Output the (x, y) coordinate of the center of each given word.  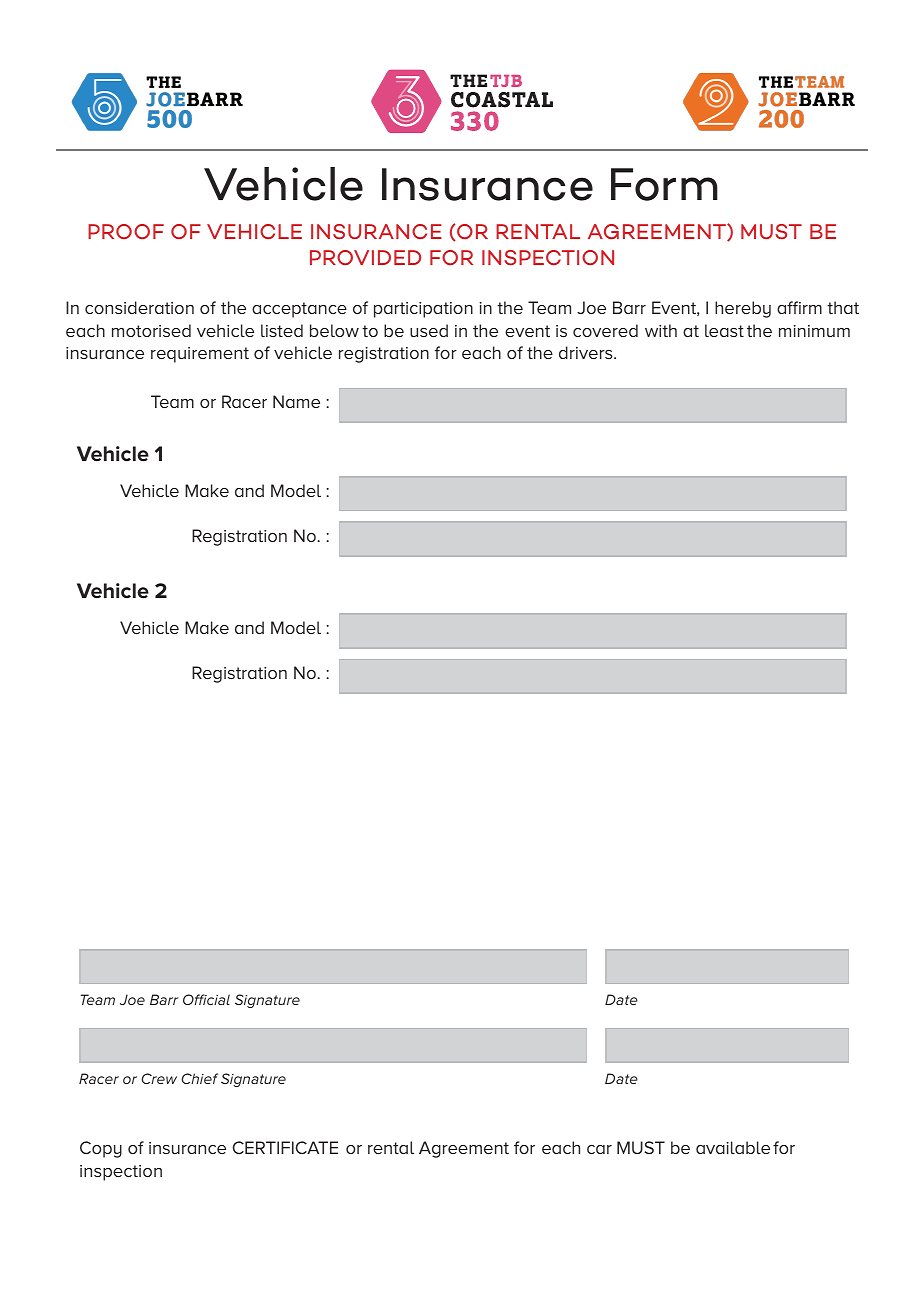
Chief (199, 1078)
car (599, 1149)
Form (664, 184)
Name (296, 401)
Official (206, 999)
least (724, 330)
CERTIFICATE (285, 1147)
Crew (159, 1078)
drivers (587, 352)
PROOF (126, 231)
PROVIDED (365, 257)
